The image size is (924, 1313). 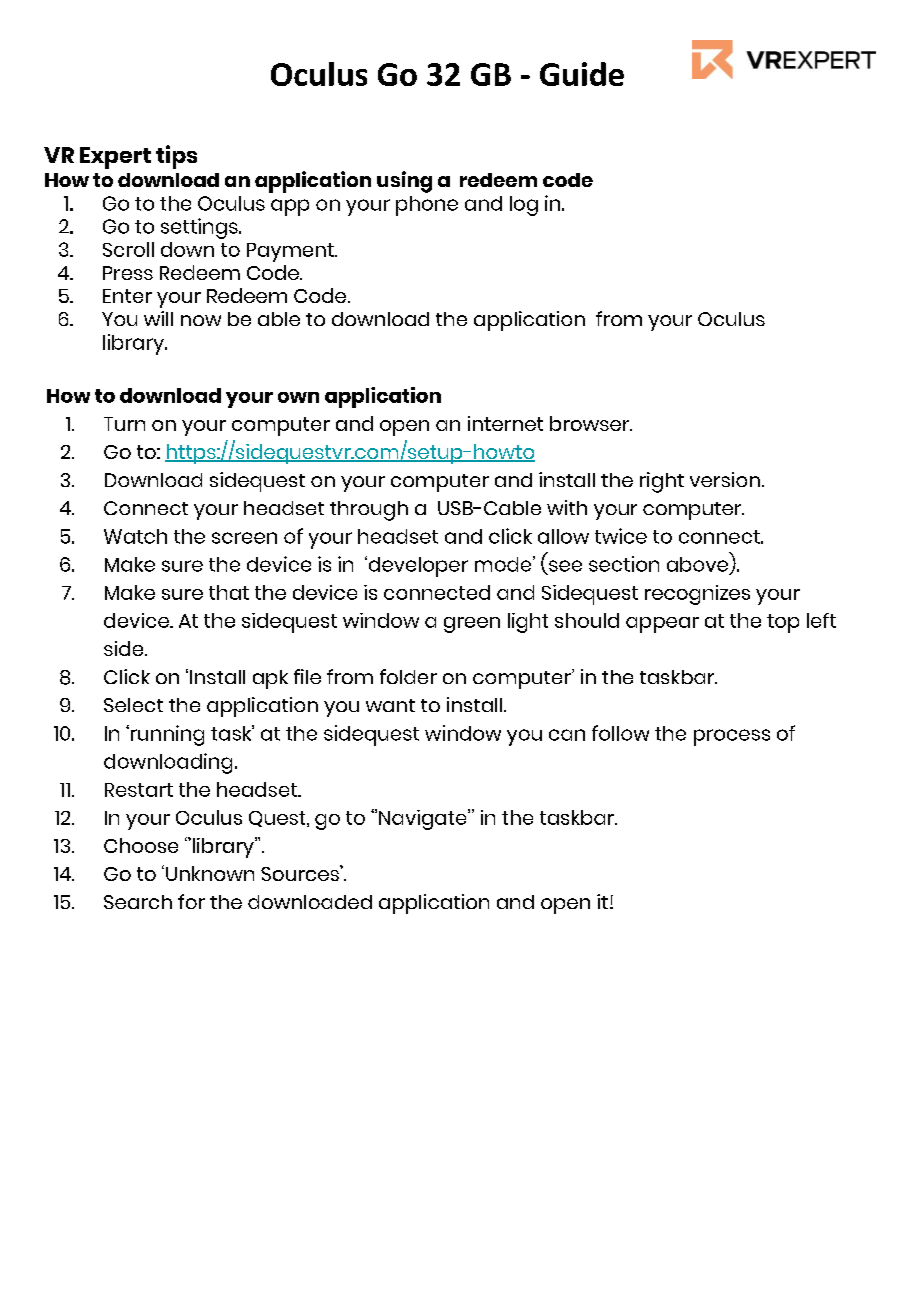 I want to click on Unknown, so click(x=210, y=873).
